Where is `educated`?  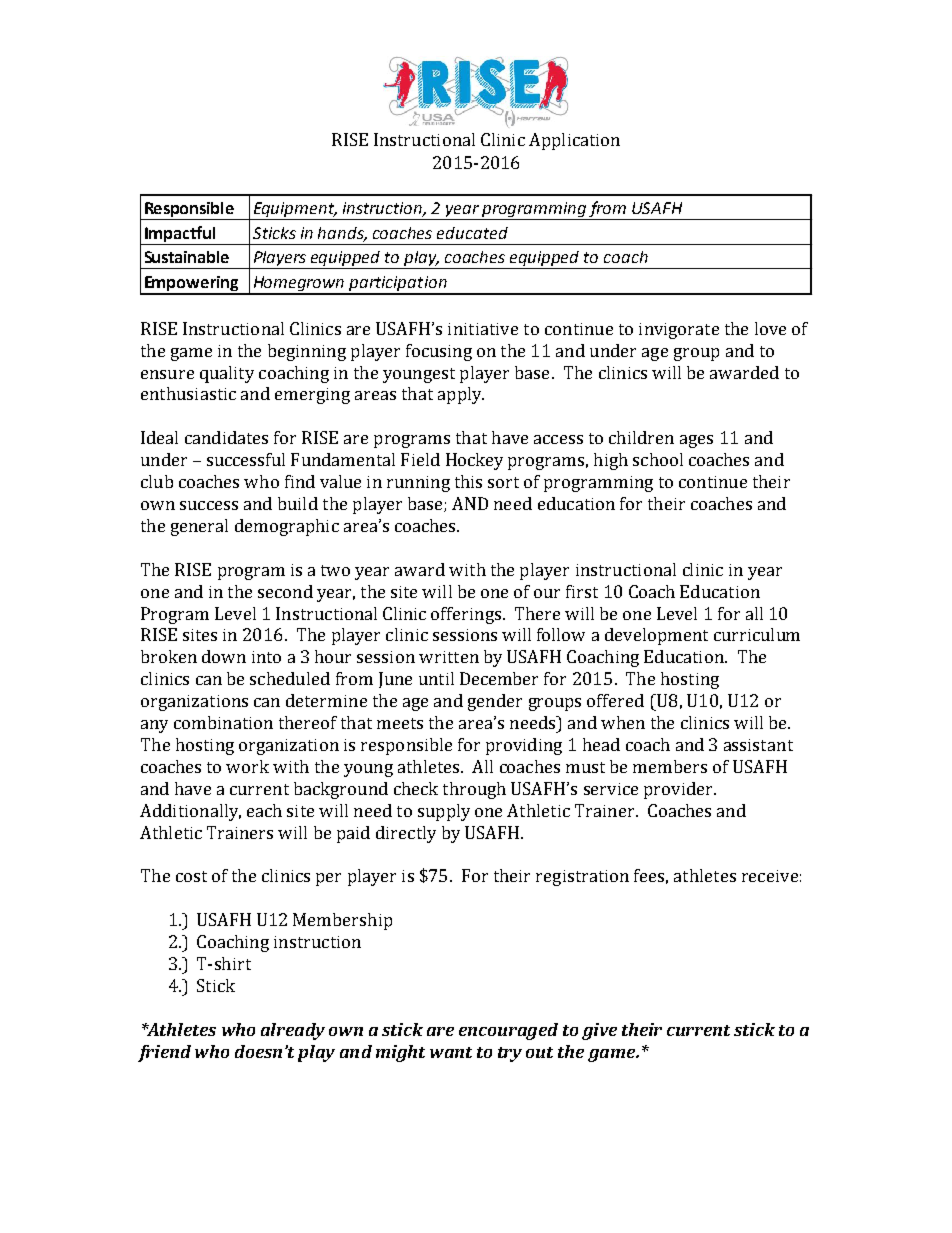 educated is located at coordinates (472, 233).
